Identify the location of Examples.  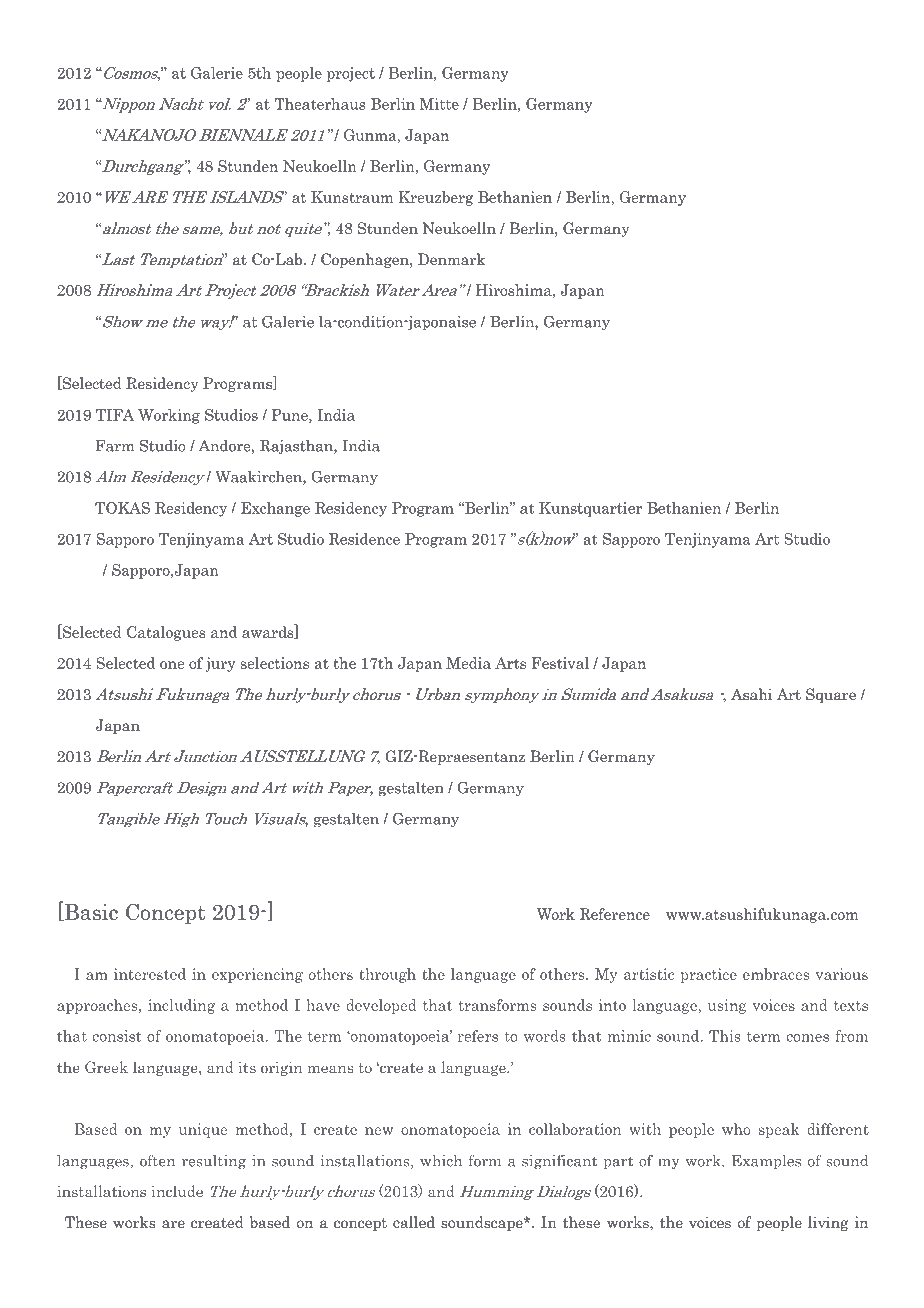
(766, 1162).
